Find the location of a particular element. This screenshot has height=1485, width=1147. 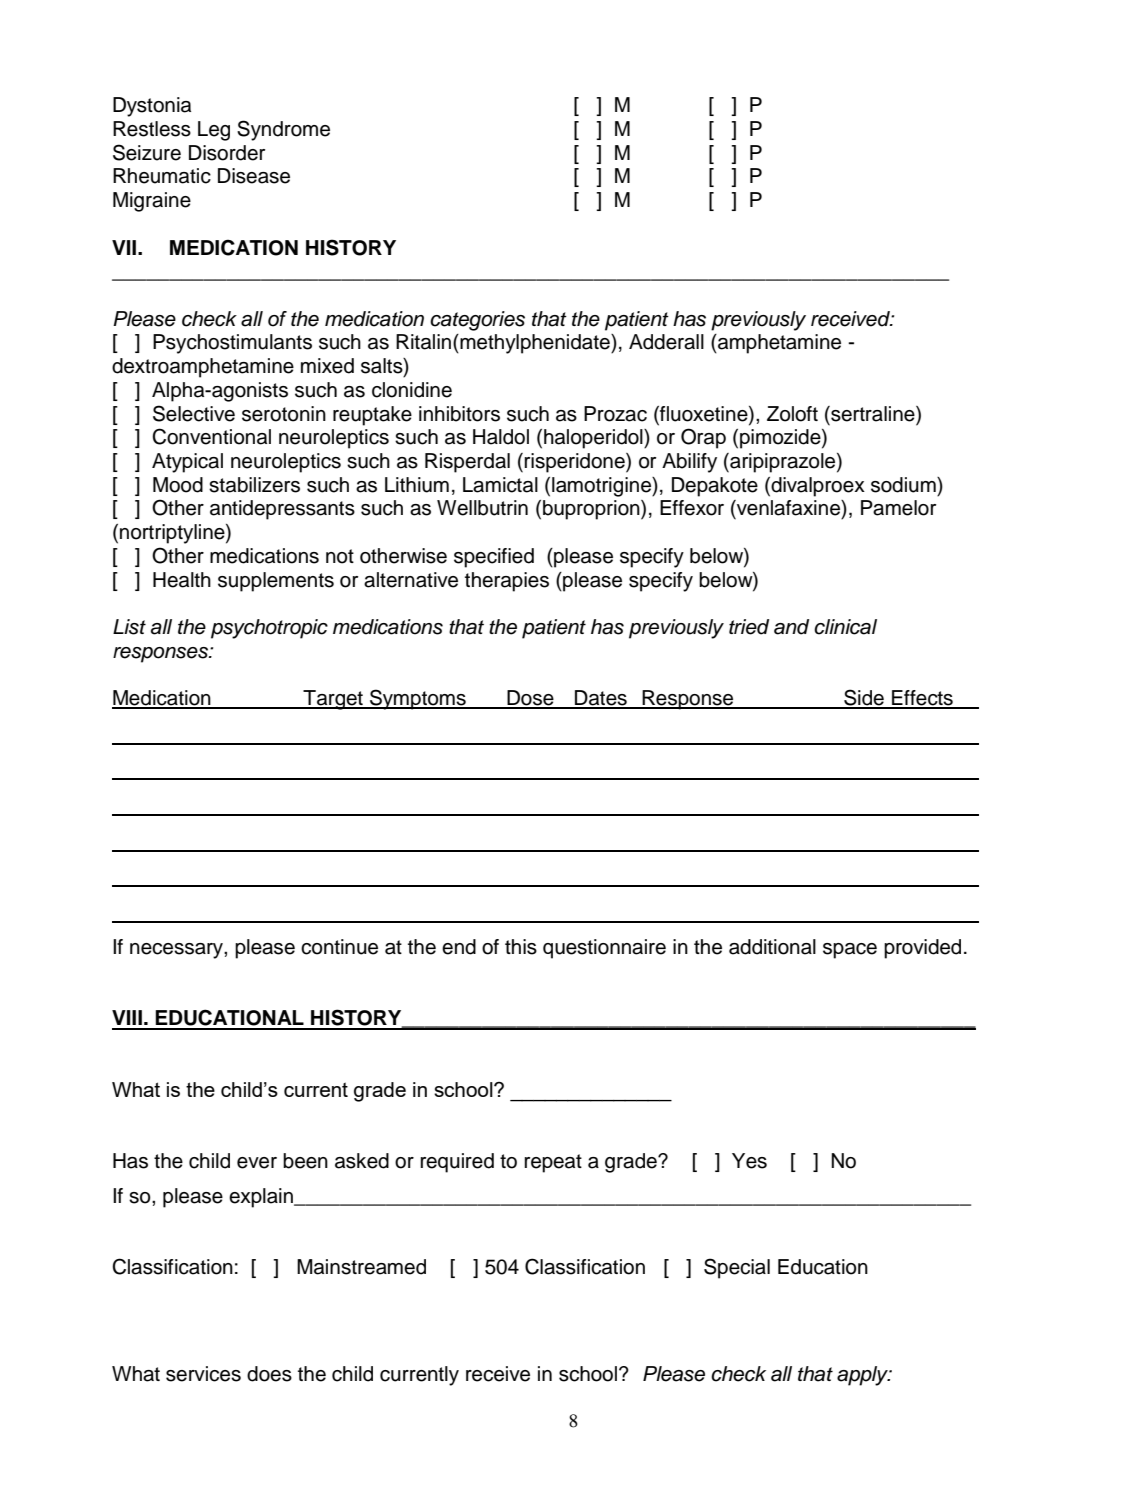

sodium is located at coordinates (904, 485).
